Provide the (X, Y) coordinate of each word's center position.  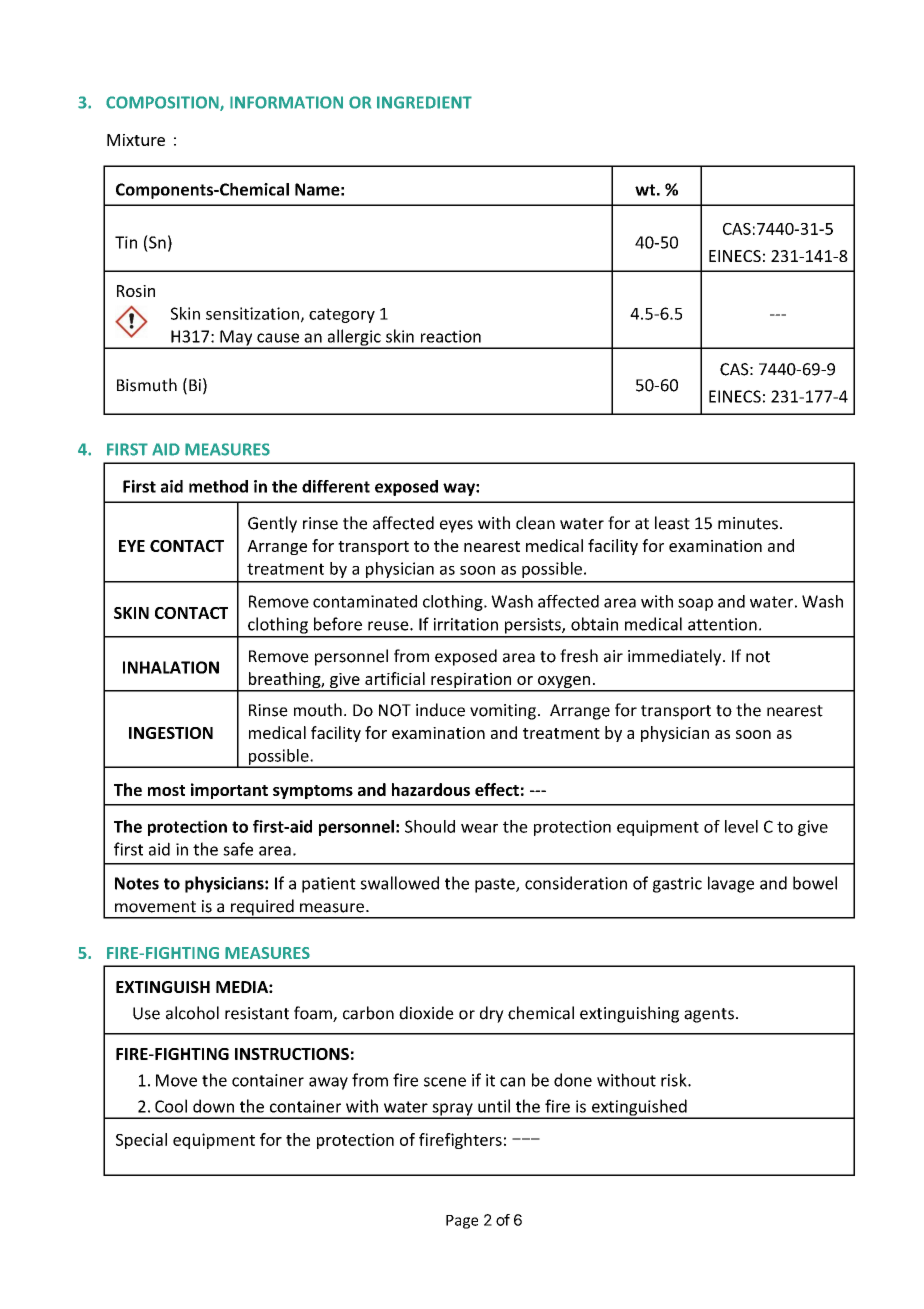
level (741, 826)
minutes (748, 523)
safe (238, 849)
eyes (456, 526)
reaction (451, 336)
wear (479, 828)
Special (141, 1141)
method (218, 486)
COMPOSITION (163, 103)
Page (462, 1222)
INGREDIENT (424, 102)
